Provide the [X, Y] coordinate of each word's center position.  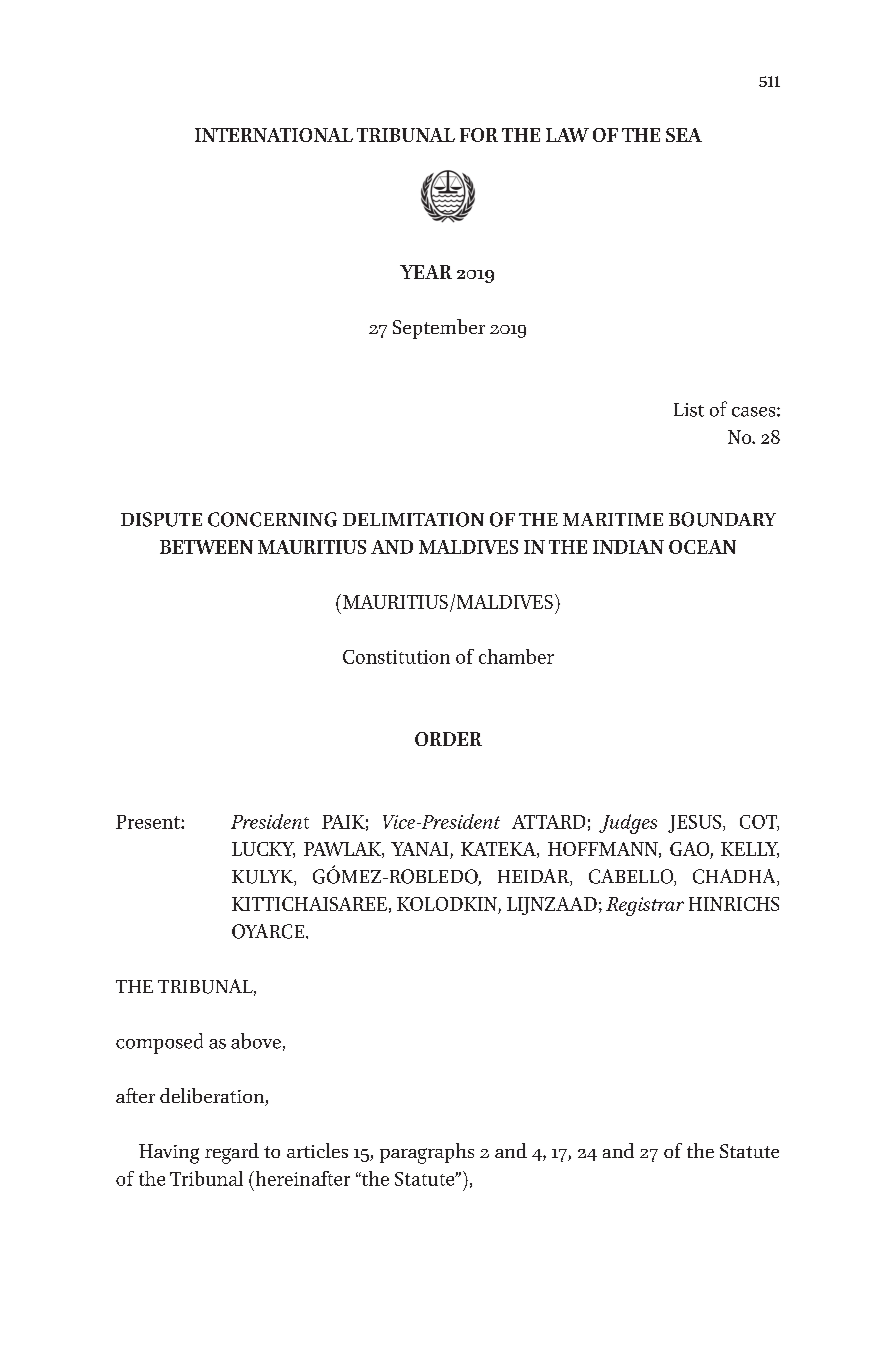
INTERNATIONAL [274, 135]
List [689, 410]
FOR [479, 135]
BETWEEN [206, 547]
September [439, 329]
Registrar [645, 906]
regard [232, 1153]
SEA [684, 135]
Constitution [396, 657]
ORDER [448, 739]
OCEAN [702, 547]
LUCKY [263, 850]
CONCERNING [272, 519]
